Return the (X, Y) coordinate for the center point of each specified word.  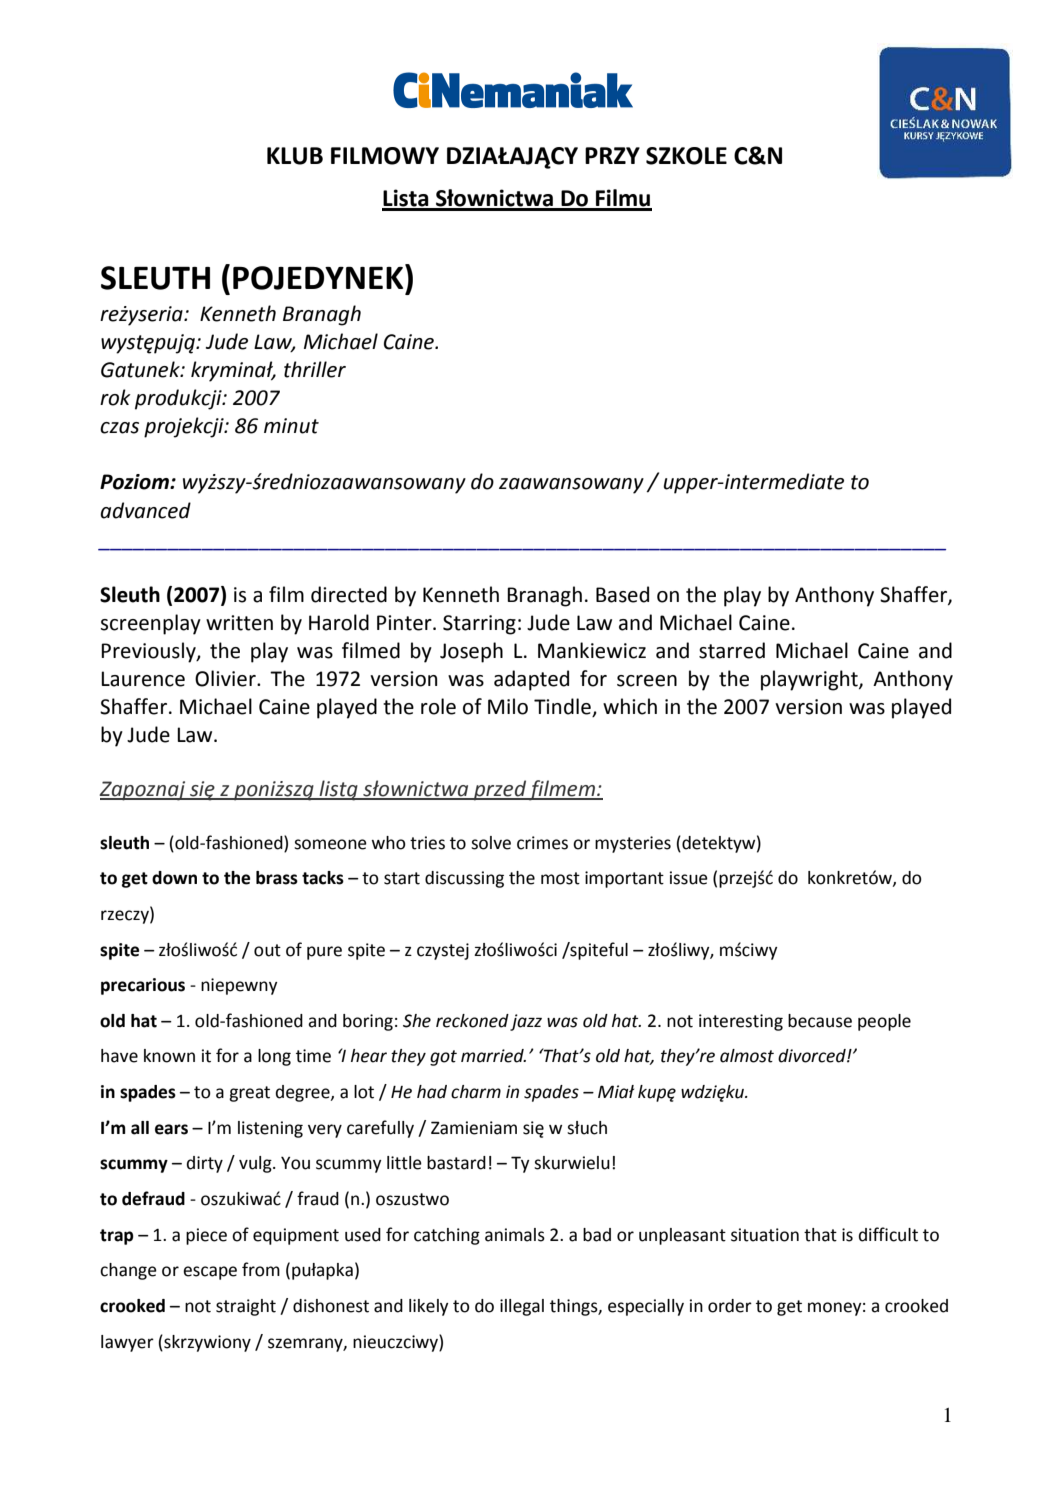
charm (476, 1092)
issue (689, 878)
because (820, 1021)
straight (246, 1307)
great (249, 1094)
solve (491, 843)
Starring (479, 625)
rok (115, 397)
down (174, 878)
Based (622, 594)
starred (732, 650)
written (239, 623)
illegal (522, 1307)
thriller (315, 369)
